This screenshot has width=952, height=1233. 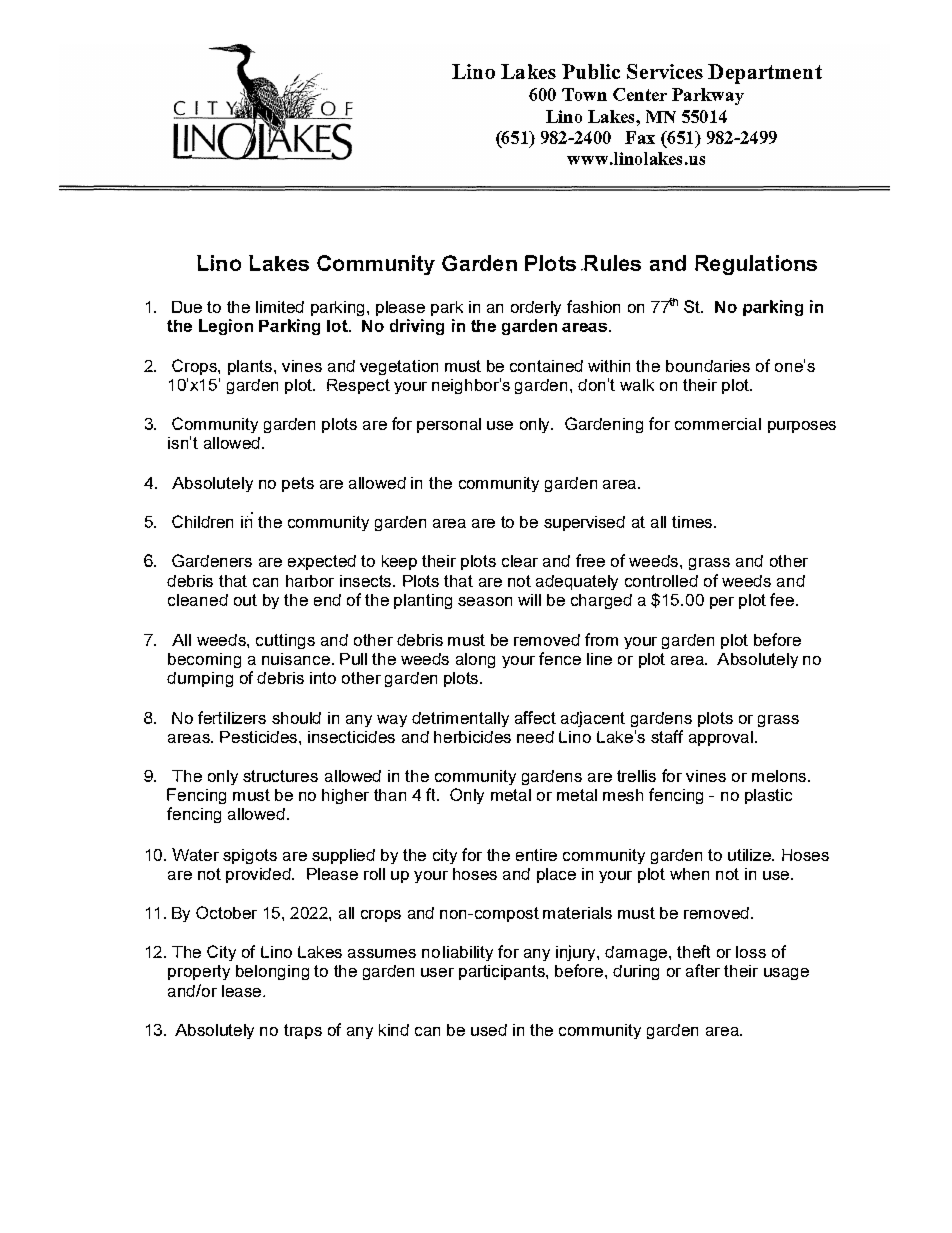 I want to click on used, so click(x=489, y=1030).
